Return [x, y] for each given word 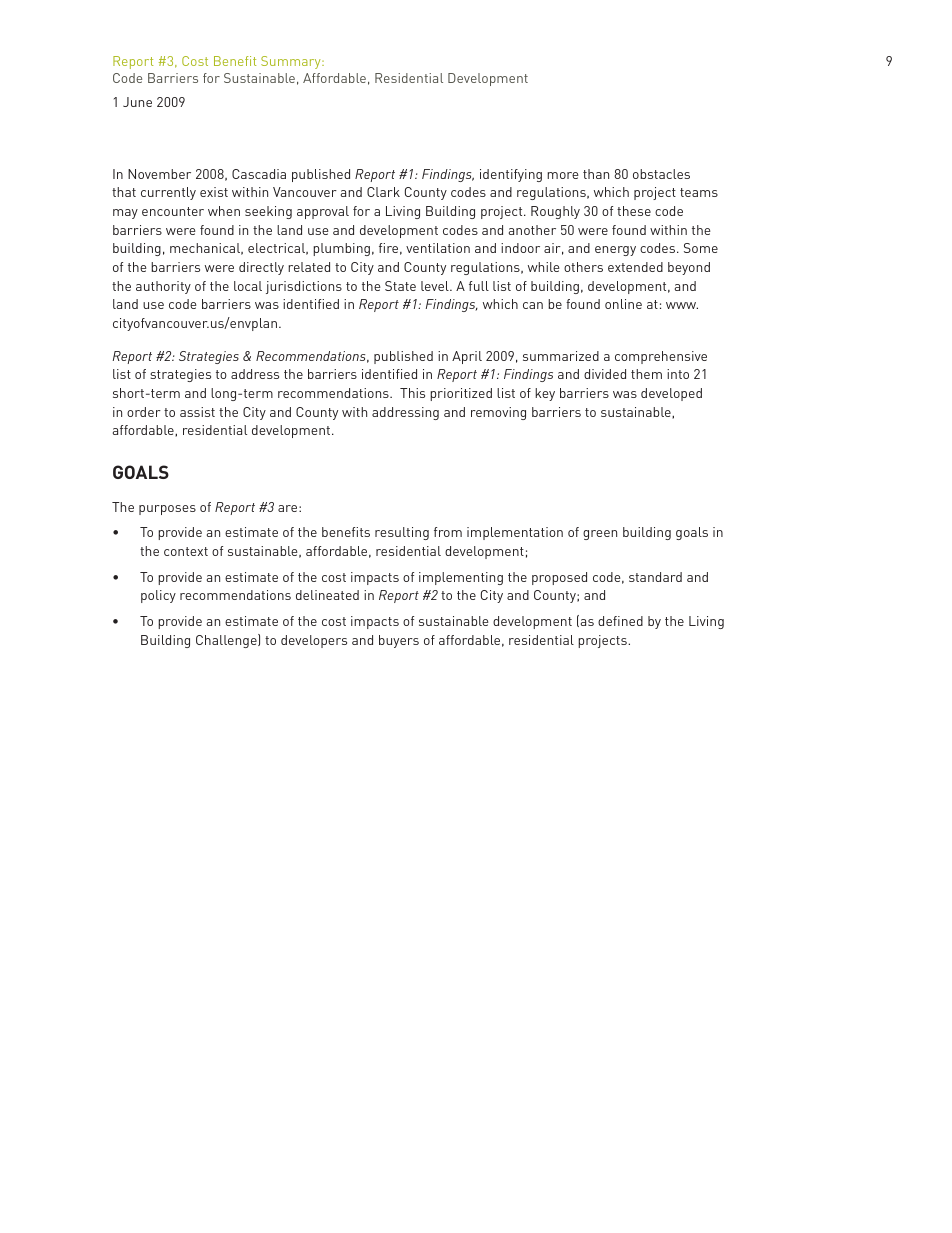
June [137, 102]
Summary [292, 62]
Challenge [227, 641]
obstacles [661, 174]
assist [197, 412]
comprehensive [661, 357]
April [467, 357]
